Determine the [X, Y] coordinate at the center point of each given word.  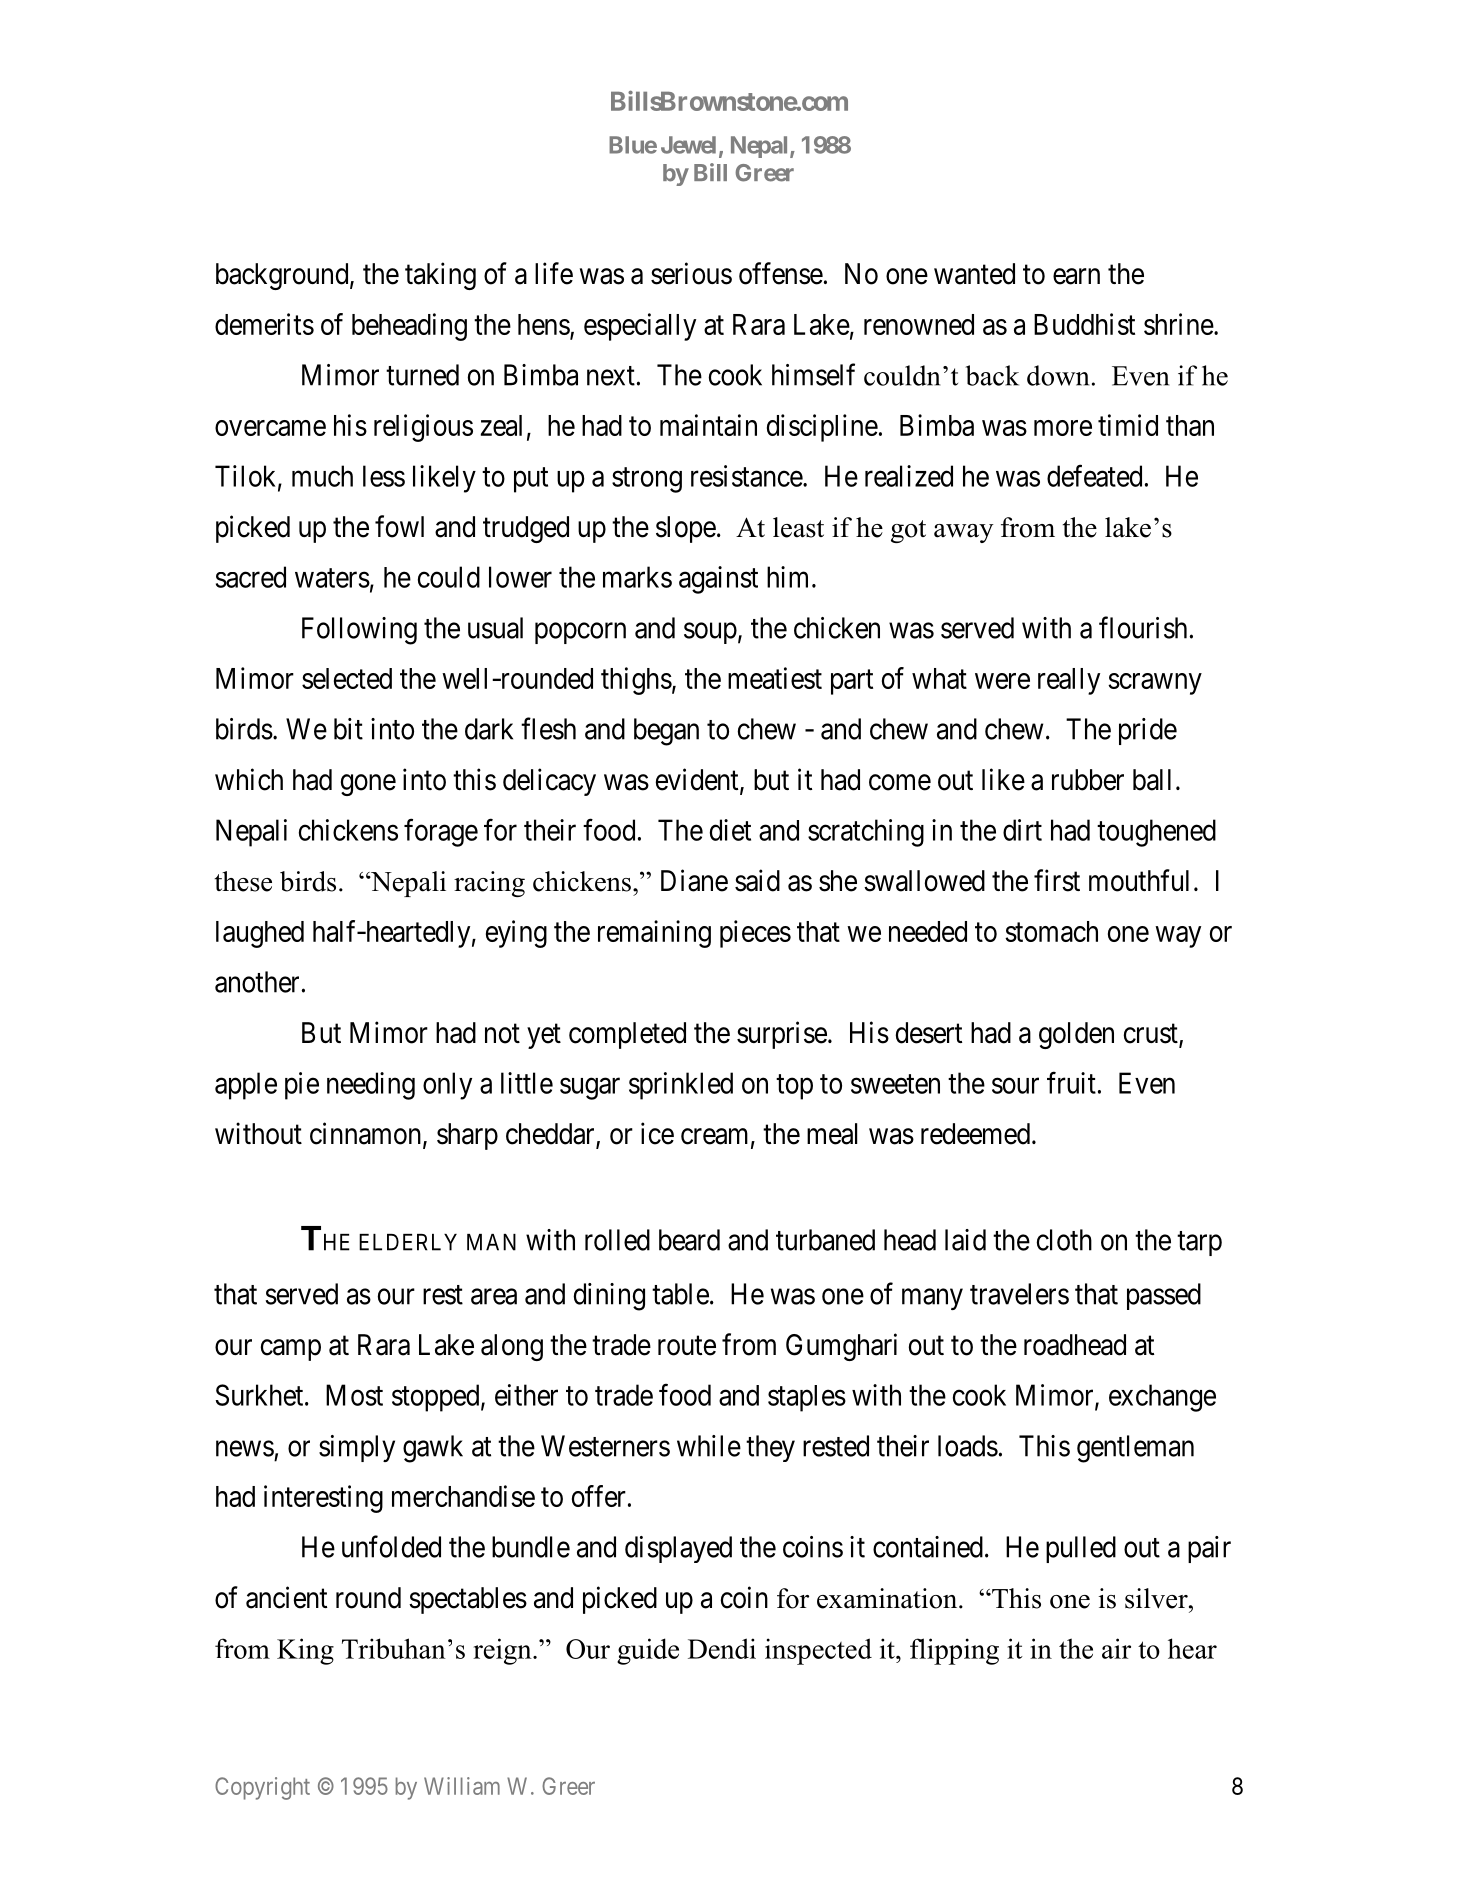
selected [347, 678]
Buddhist [1084, 324]
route [687, 1346]
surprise [782, 1035]
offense [781, 273]
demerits [264, 324]
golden [1076, 1035]
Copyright [262, 1788]
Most [354, 1395]
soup [710, 633]
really [1069, 681]
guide [648, 1651]
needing [371, 1086]
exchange [1162, 1398]
